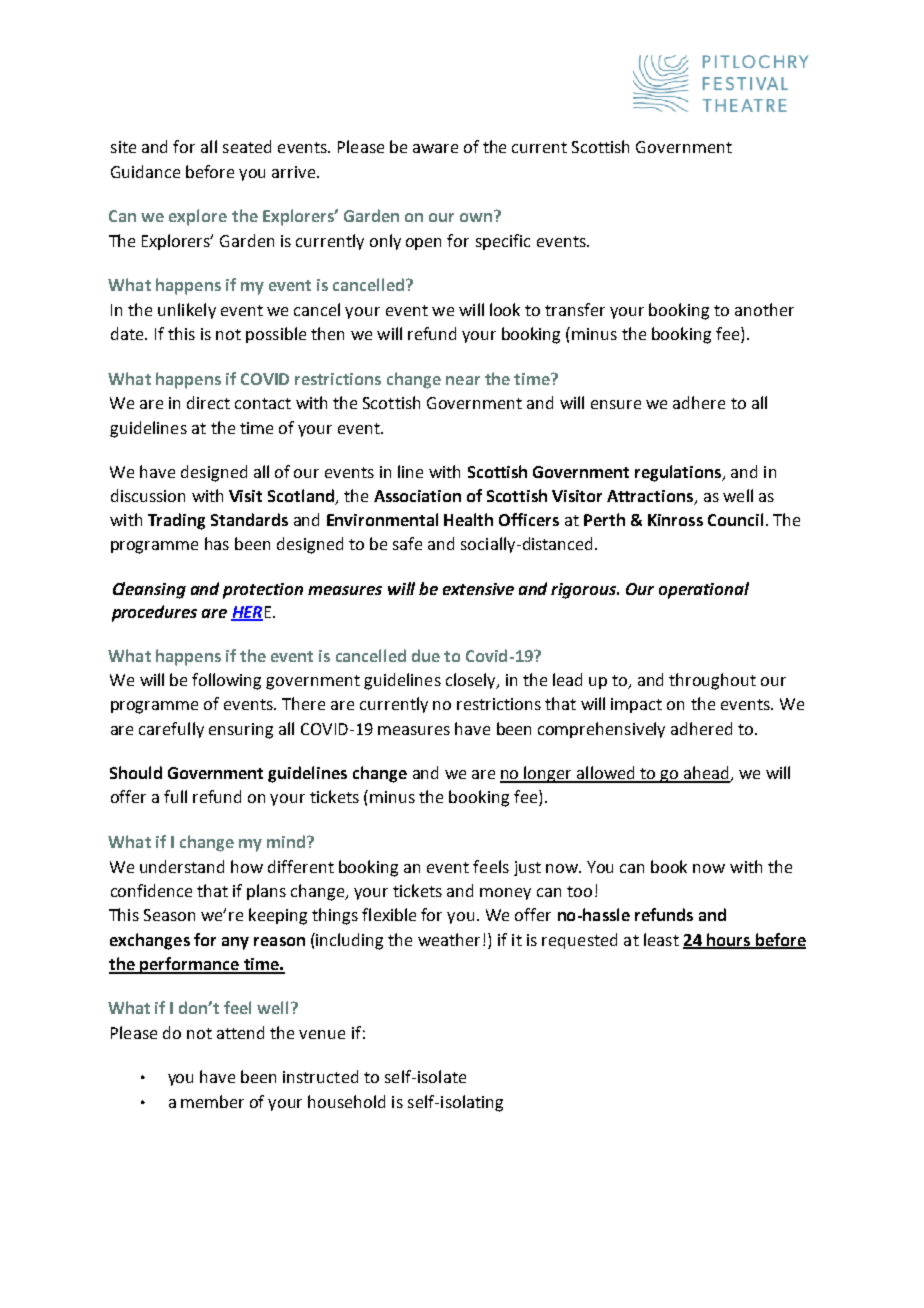  Describe the element at coordinates (212, 1101) in the screenshot. I see `member` at that location.
